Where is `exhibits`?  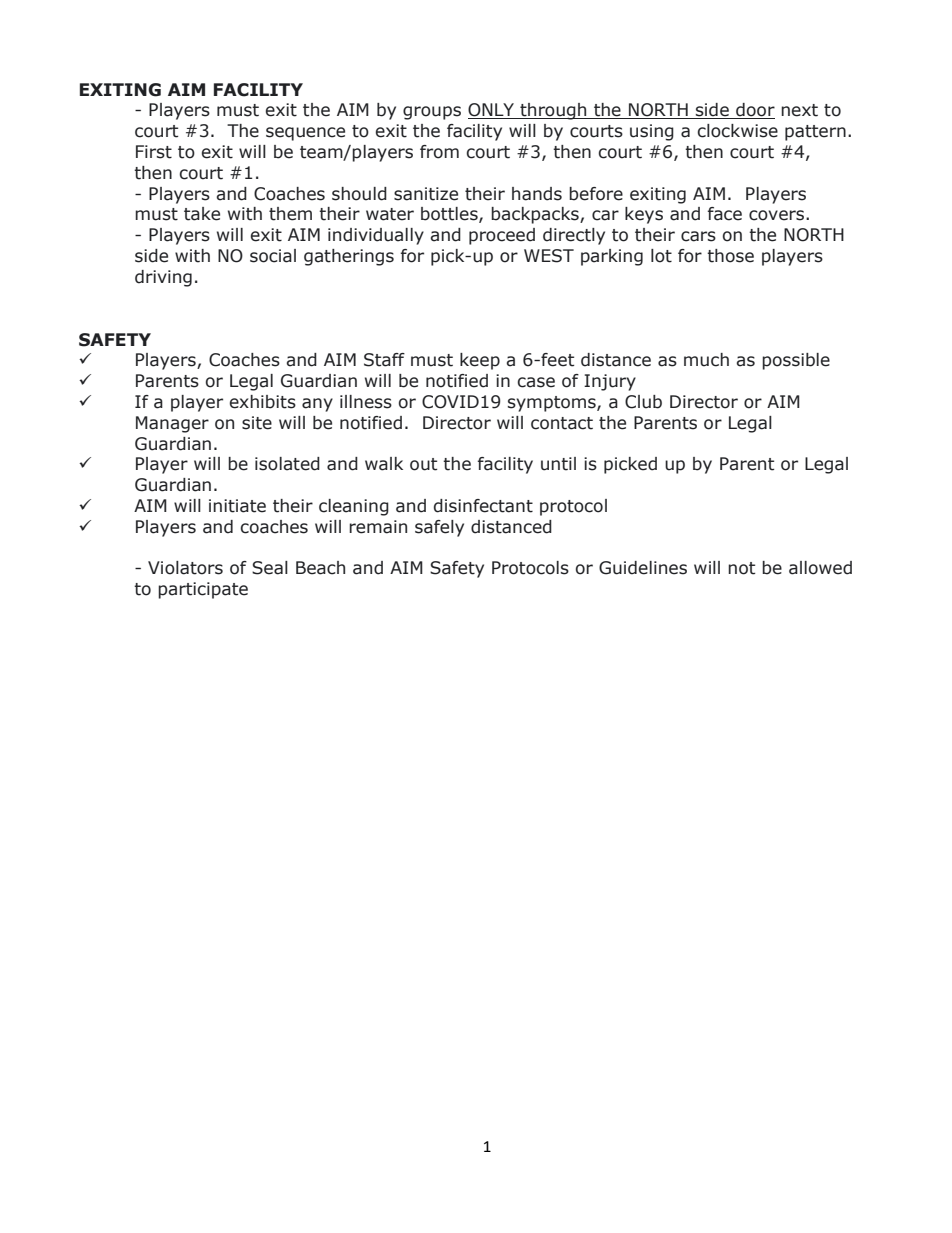
exhibits is located at coordinates (263, 402).
